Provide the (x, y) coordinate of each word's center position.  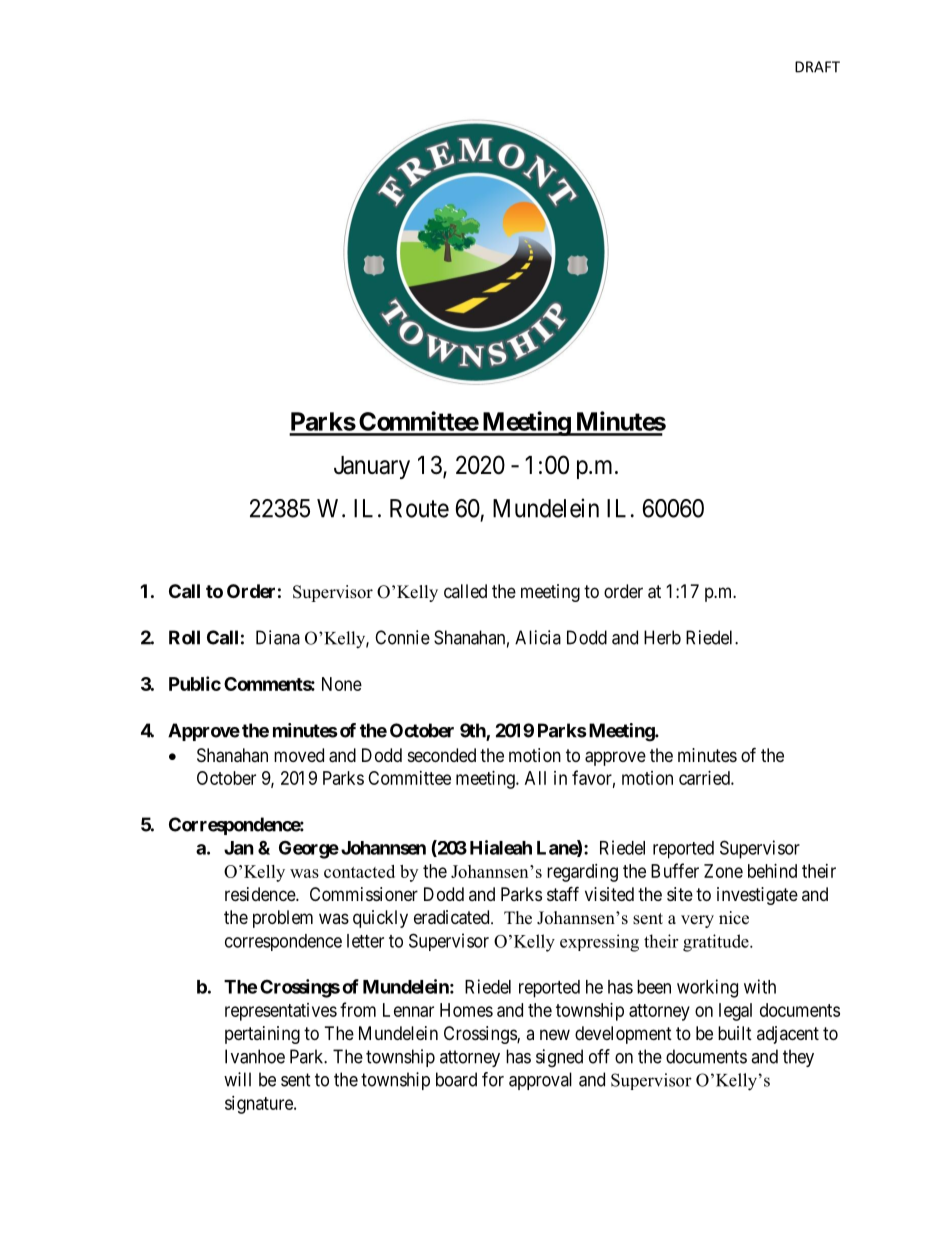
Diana (278, 637)
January (372, 467)
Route (419, 508)
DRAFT (817, 67)
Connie (402, 637)
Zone (723, 871)
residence (261, 894)
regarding (582, 873)
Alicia (538, 637)
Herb (662, 637)
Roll (184, 637)
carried (705, 778)
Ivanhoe (255, 1056)
